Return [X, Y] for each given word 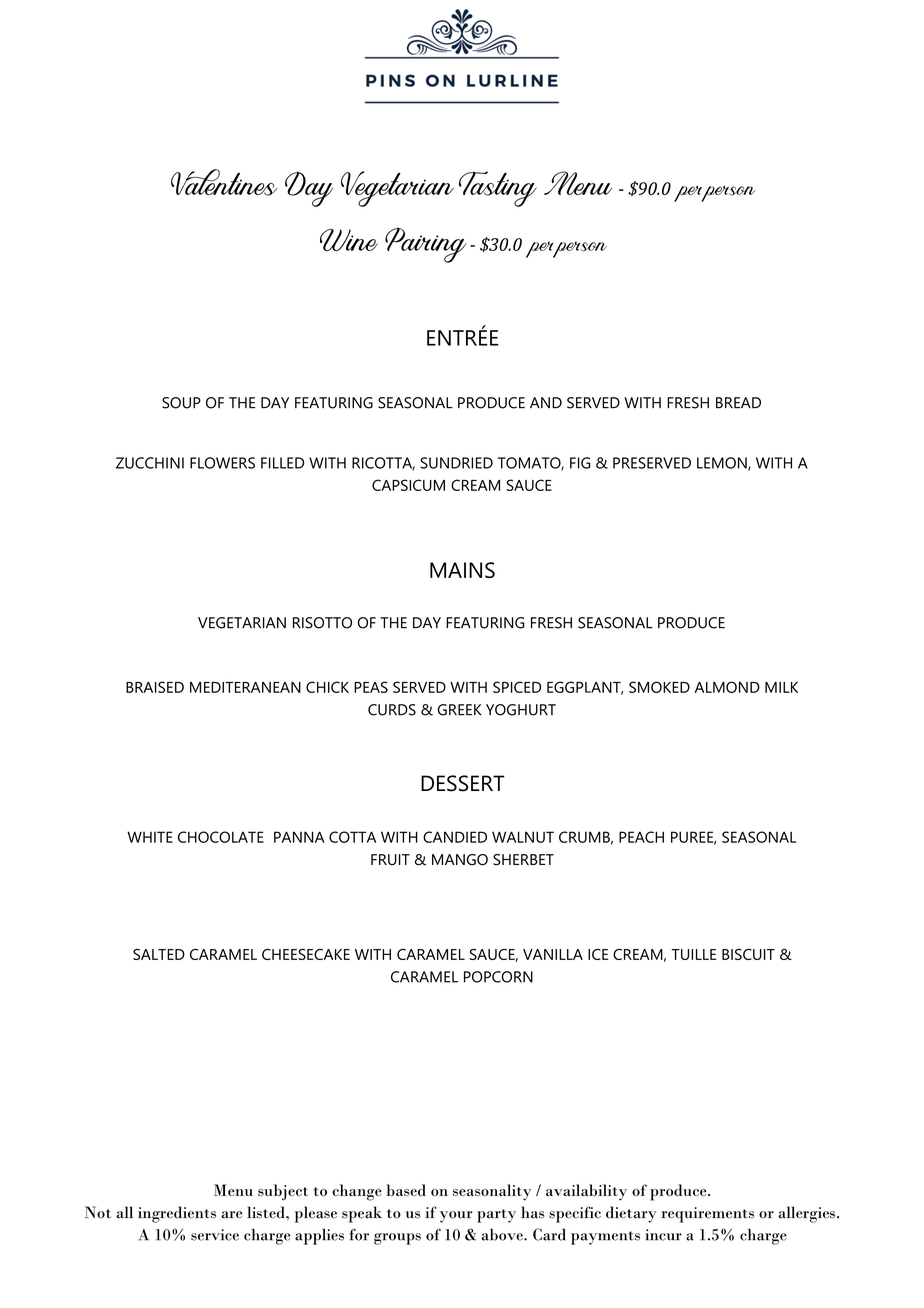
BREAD [738, 402]
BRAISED [155, 687]
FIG [580, 463]
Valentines [224, 182]
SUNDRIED [456, 463]
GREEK [460, 710]
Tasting [498, 189]
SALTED [159, 954]
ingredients [177, 1214]
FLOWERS [222, 463]
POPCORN [498, 977]
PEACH [641, 837]
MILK [781, 687]
